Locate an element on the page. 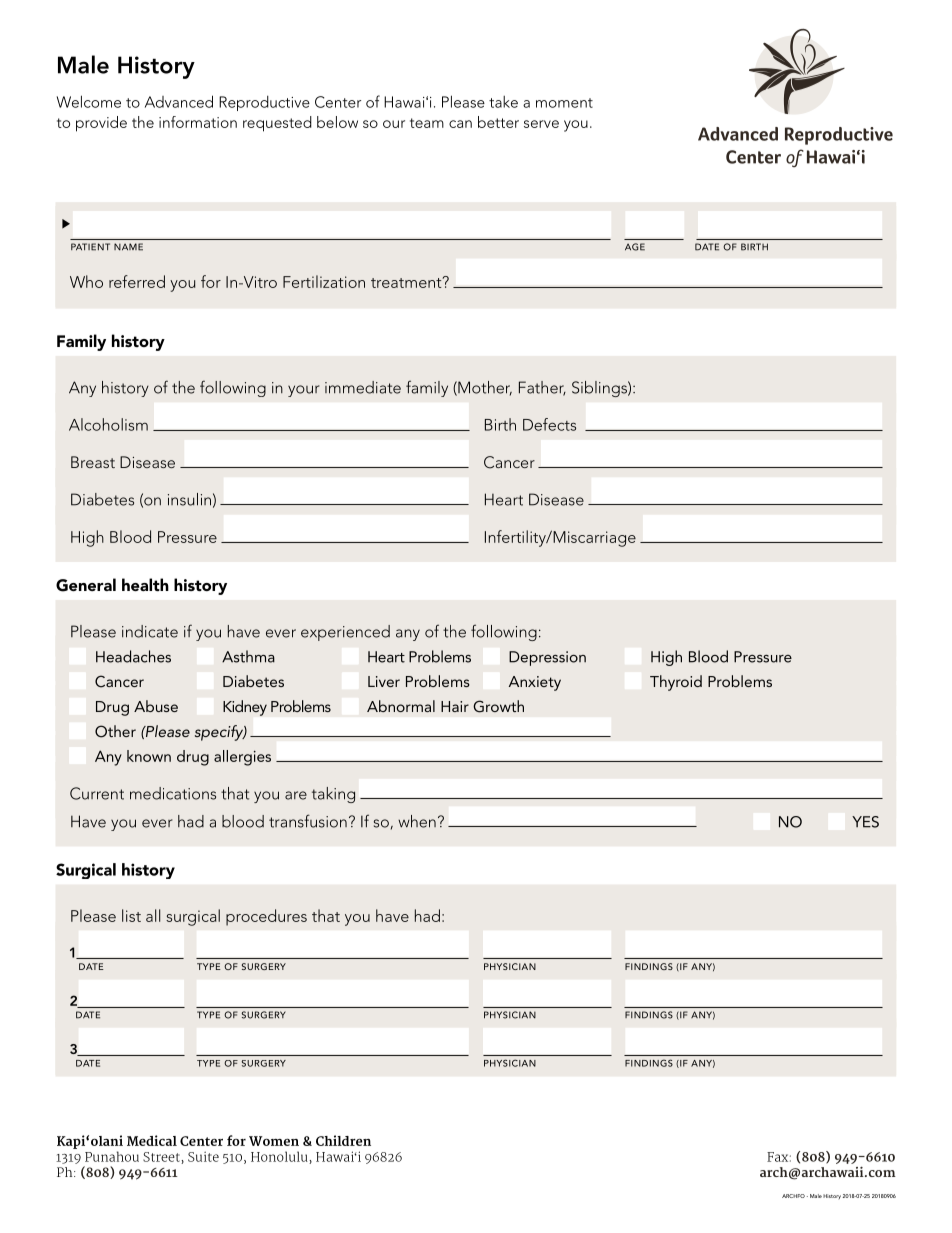  information is located at coordinates (198, 122).
